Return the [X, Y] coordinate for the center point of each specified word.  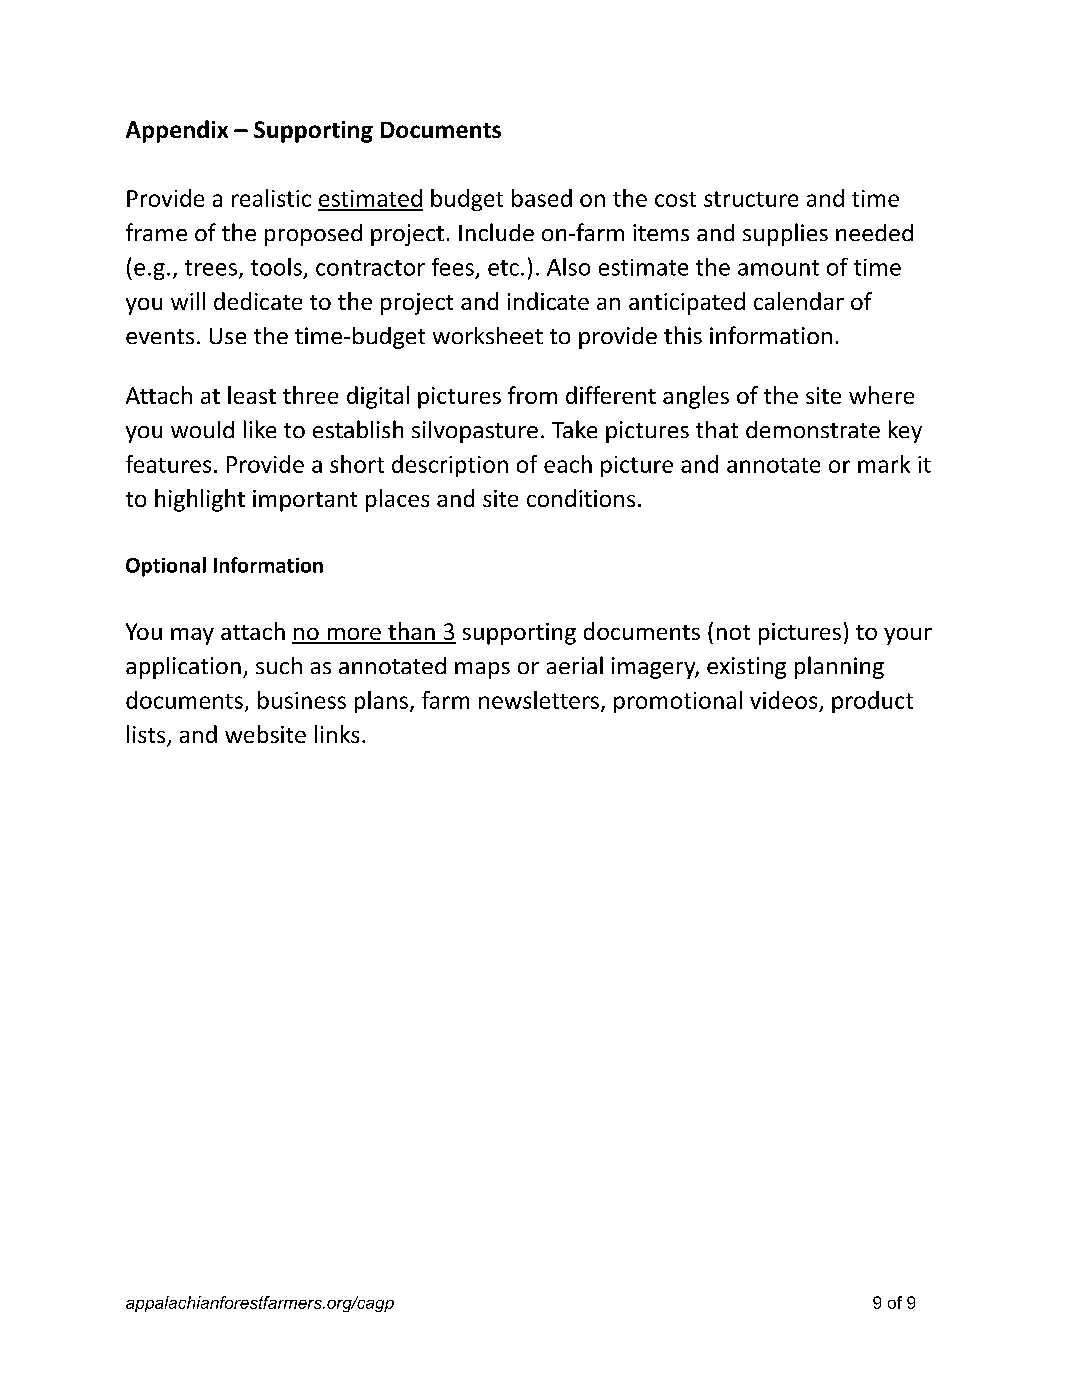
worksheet [488, 335]
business [302, 700]
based [542, 198]
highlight [200, 500]
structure [751, 199]
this [683, 335]
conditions [581, 498]
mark [884, 464]
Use [228, 336]
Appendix [177, 131]
